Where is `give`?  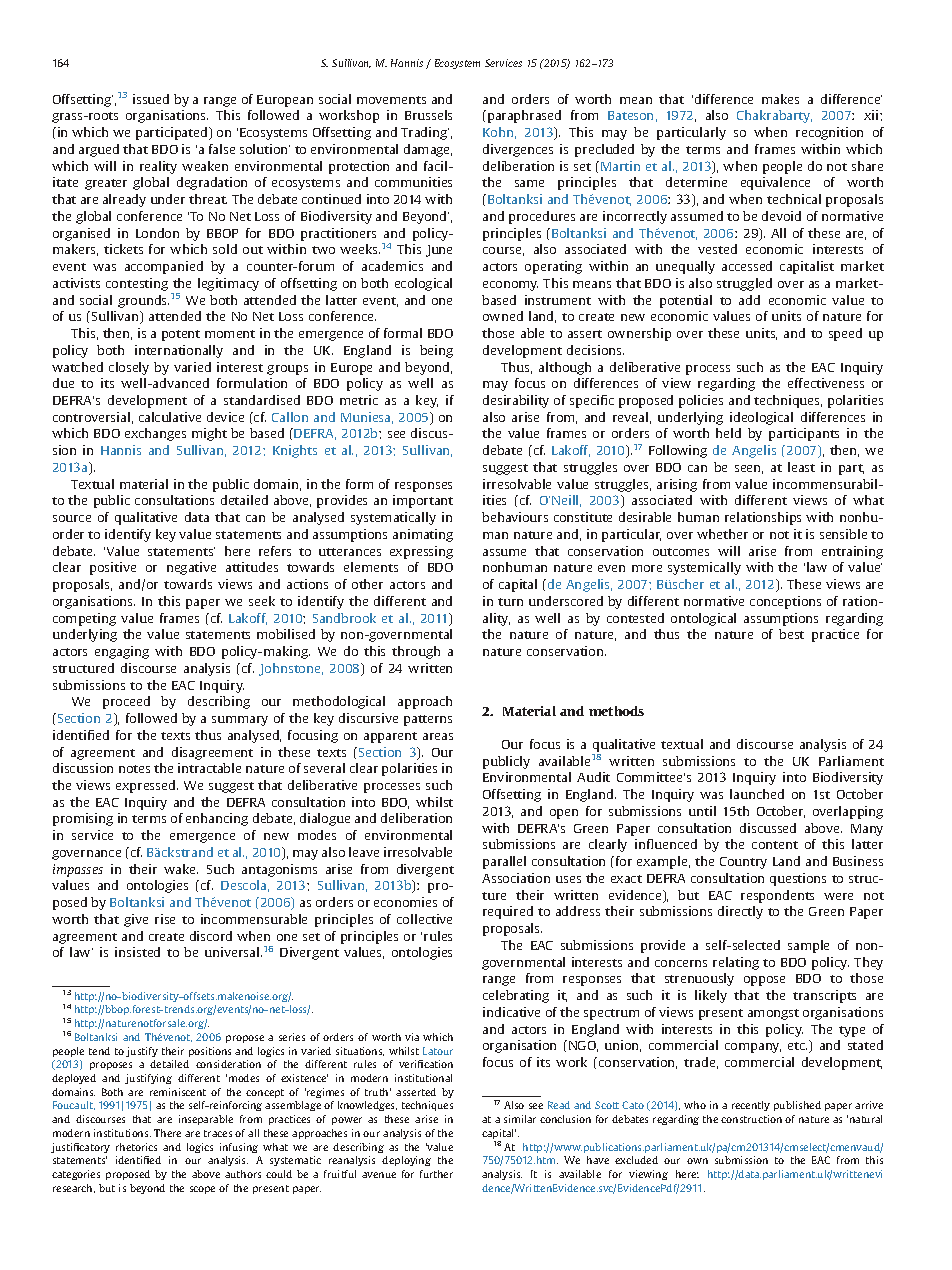
give is located at coordinates (136, 920).
